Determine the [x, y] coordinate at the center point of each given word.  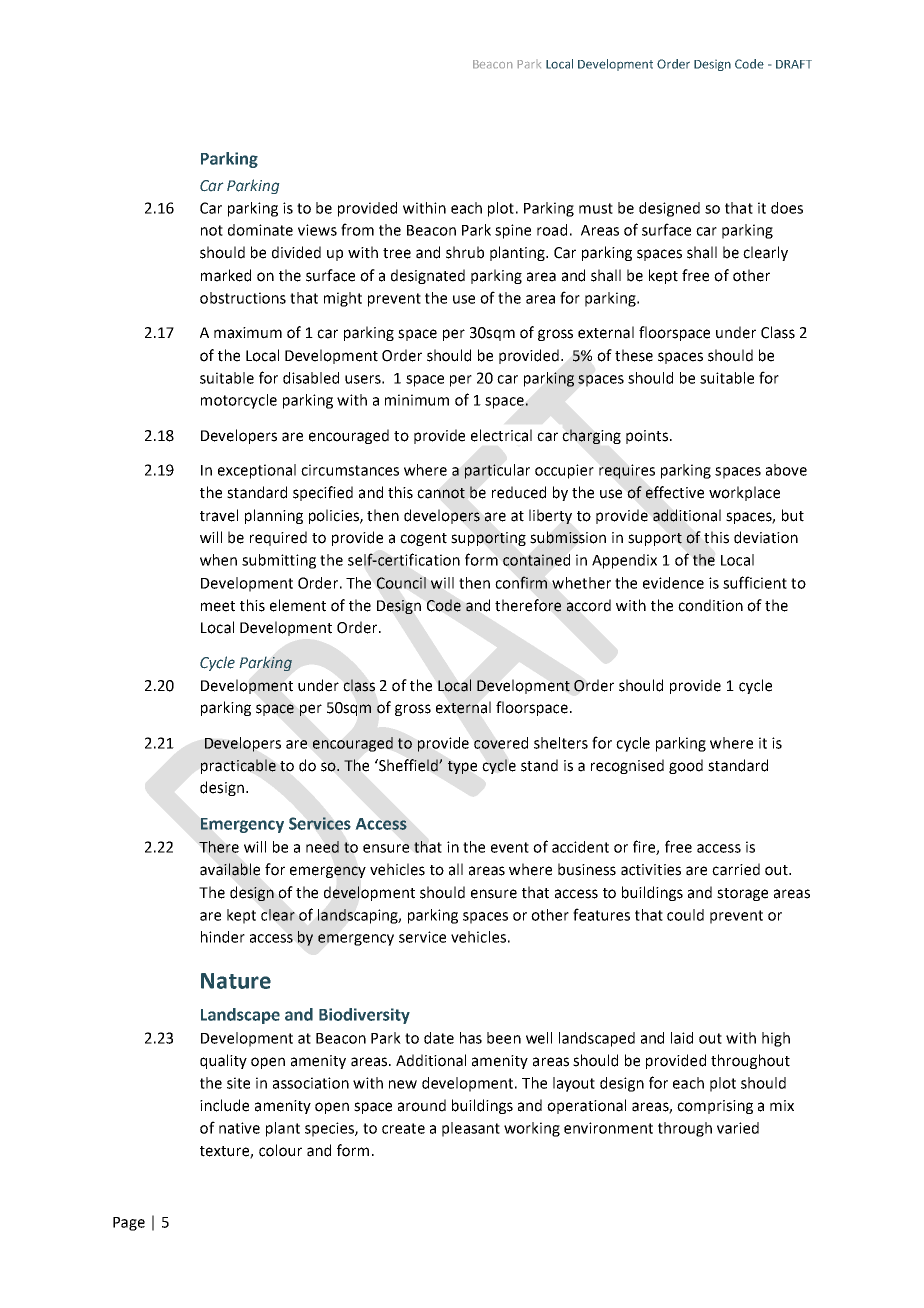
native [239, 1128]
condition [710, 605]
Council [401, 583]
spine [513, 231]
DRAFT [794, 64]
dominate [260, 230]
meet [218, 606]
